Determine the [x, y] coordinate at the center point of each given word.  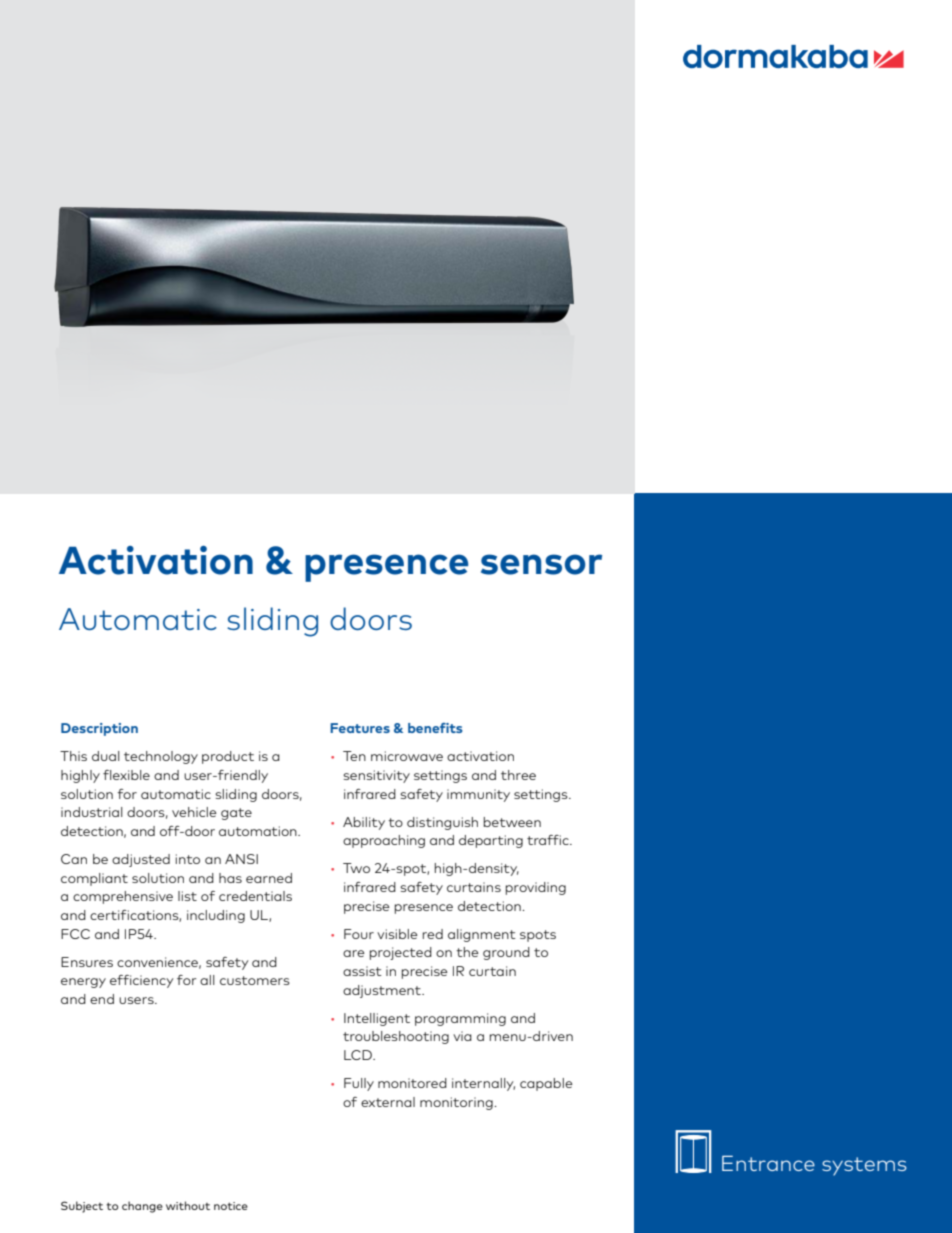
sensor [541, 564]
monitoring [457, 1103]
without [188, 1205]
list [187, 896]
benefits [435, 728]
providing [536, 888]
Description [99, 729]
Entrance [768, 1163]
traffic [549, 840]
